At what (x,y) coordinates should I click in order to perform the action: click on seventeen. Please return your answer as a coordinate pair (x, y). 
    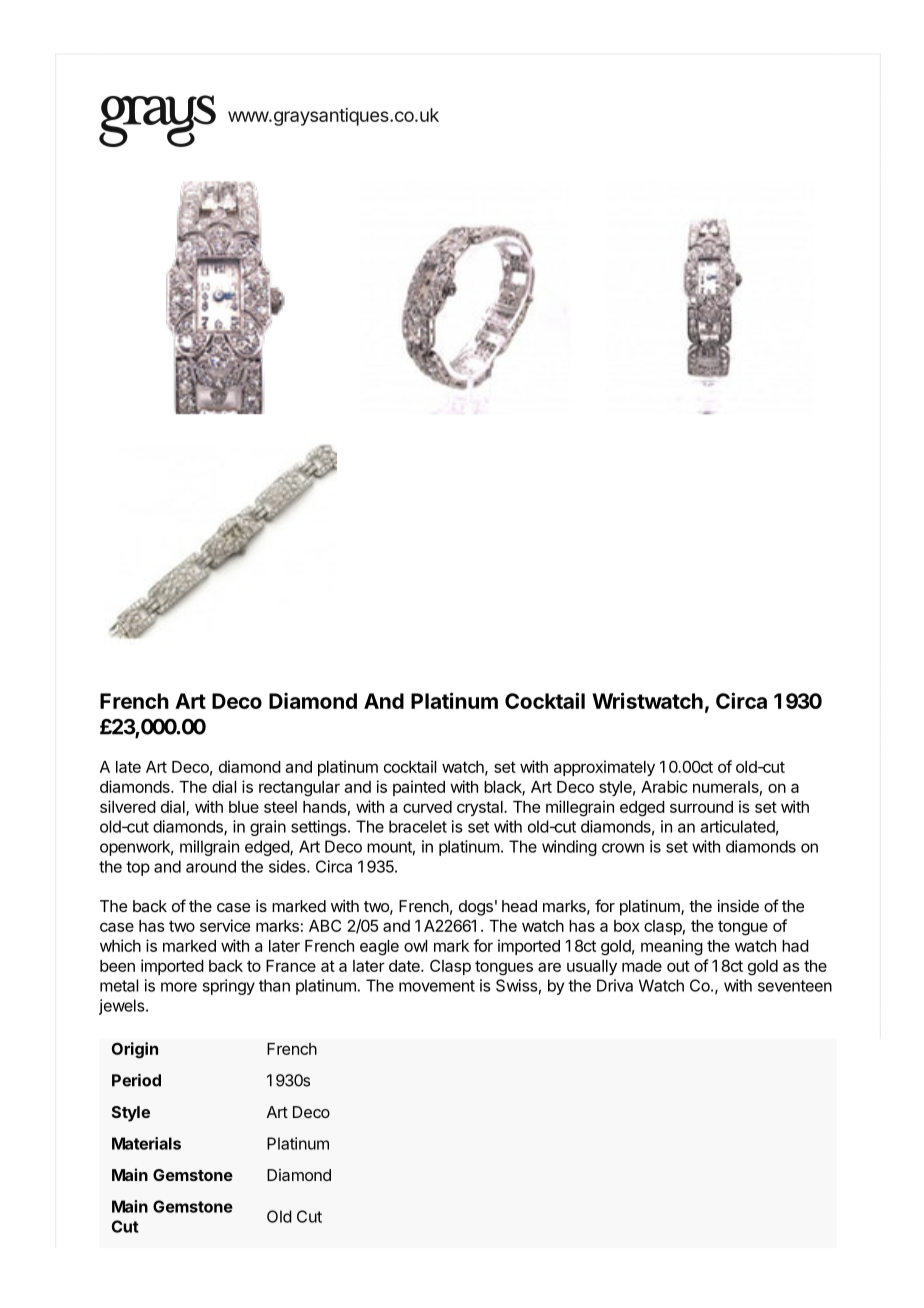
    Looking at the image, I should click on (795, 986).
